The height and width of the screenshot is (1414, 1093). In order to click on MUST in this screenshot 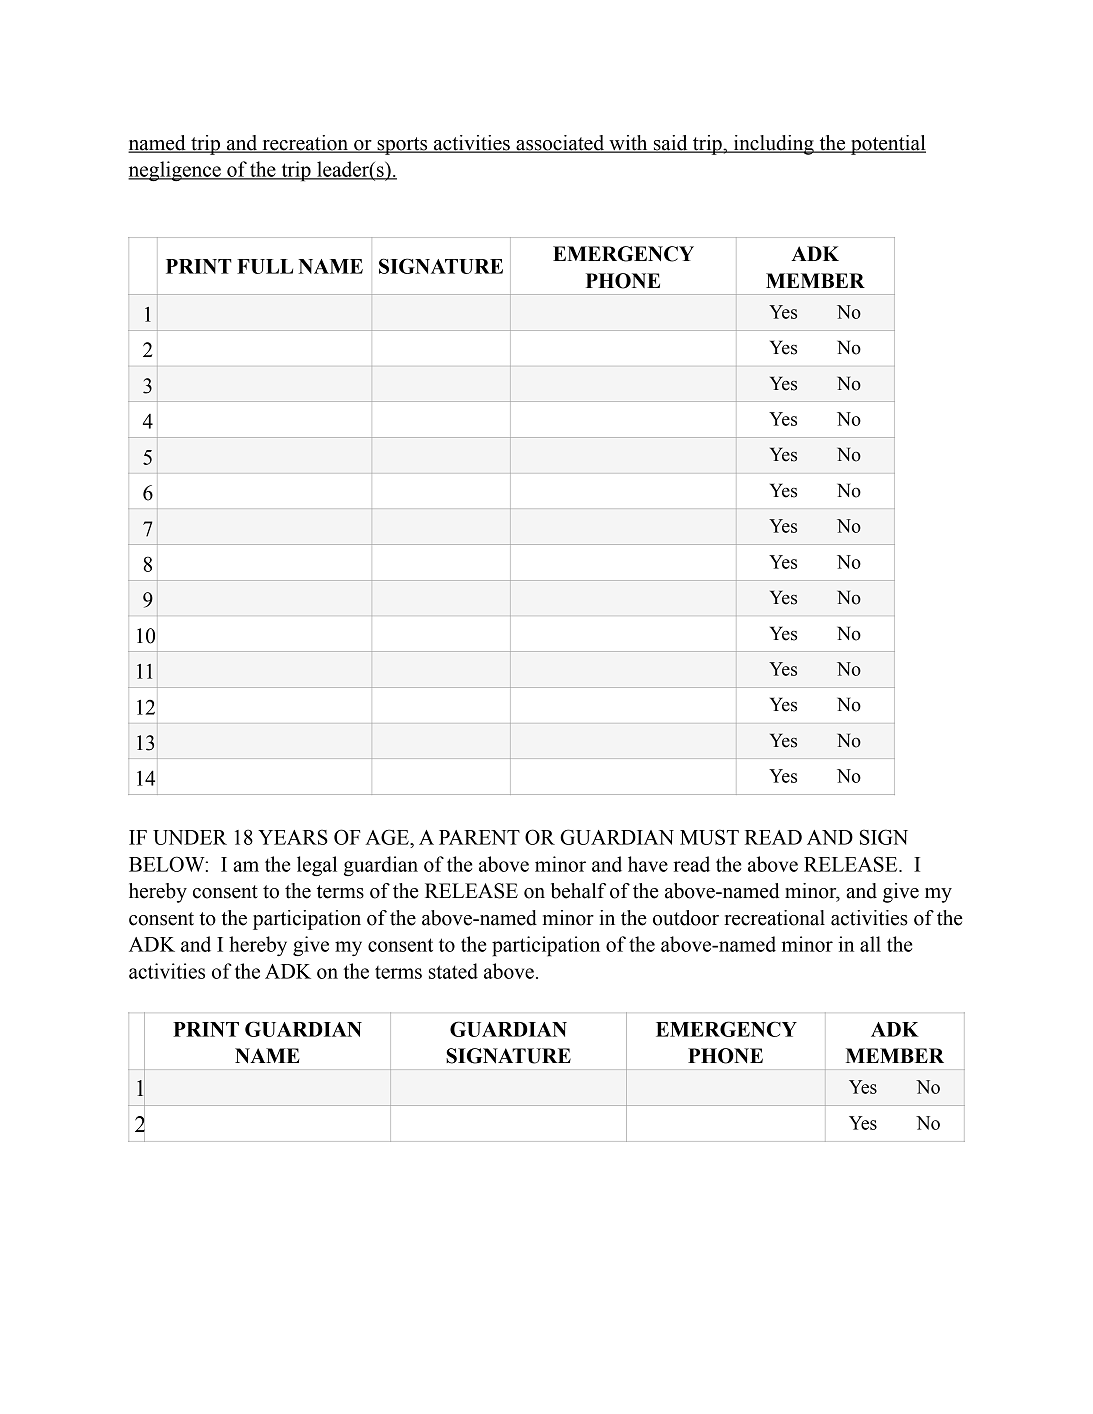, I will do `click(709, 837)`.
